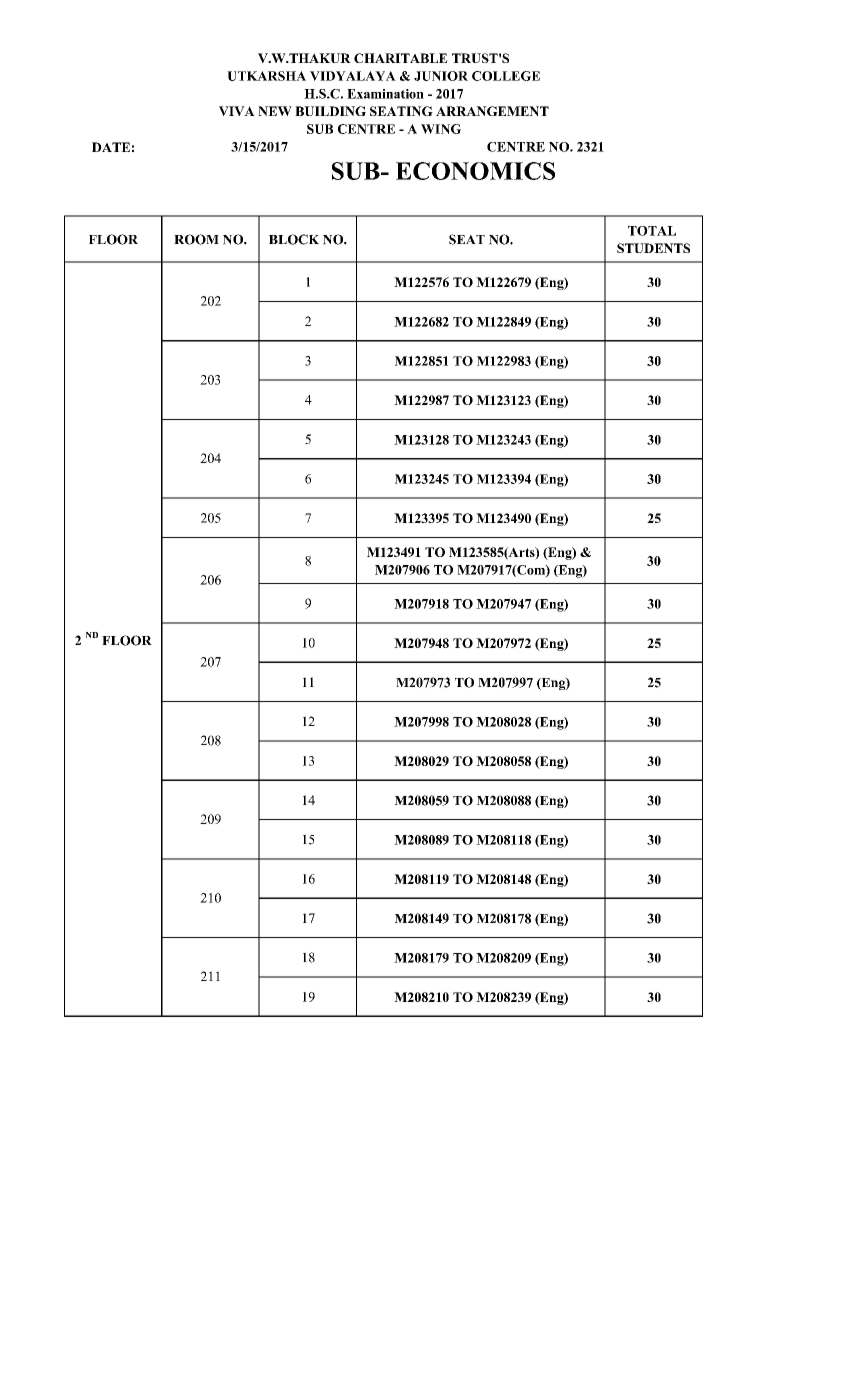  I want to click on DATE, so click(111, 147).
